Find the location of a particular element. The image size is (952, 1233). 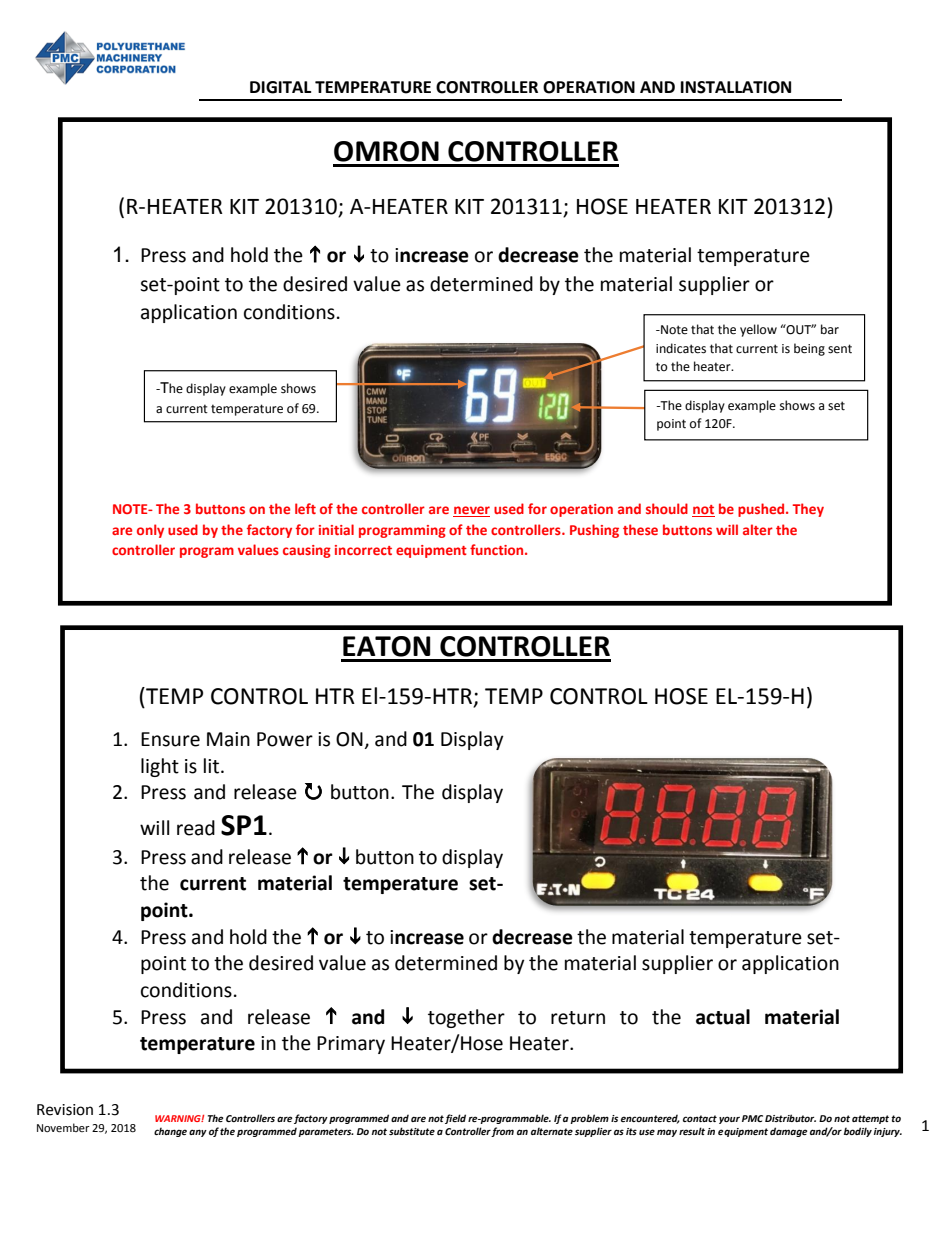

only is located at coordinates (150, 531).
